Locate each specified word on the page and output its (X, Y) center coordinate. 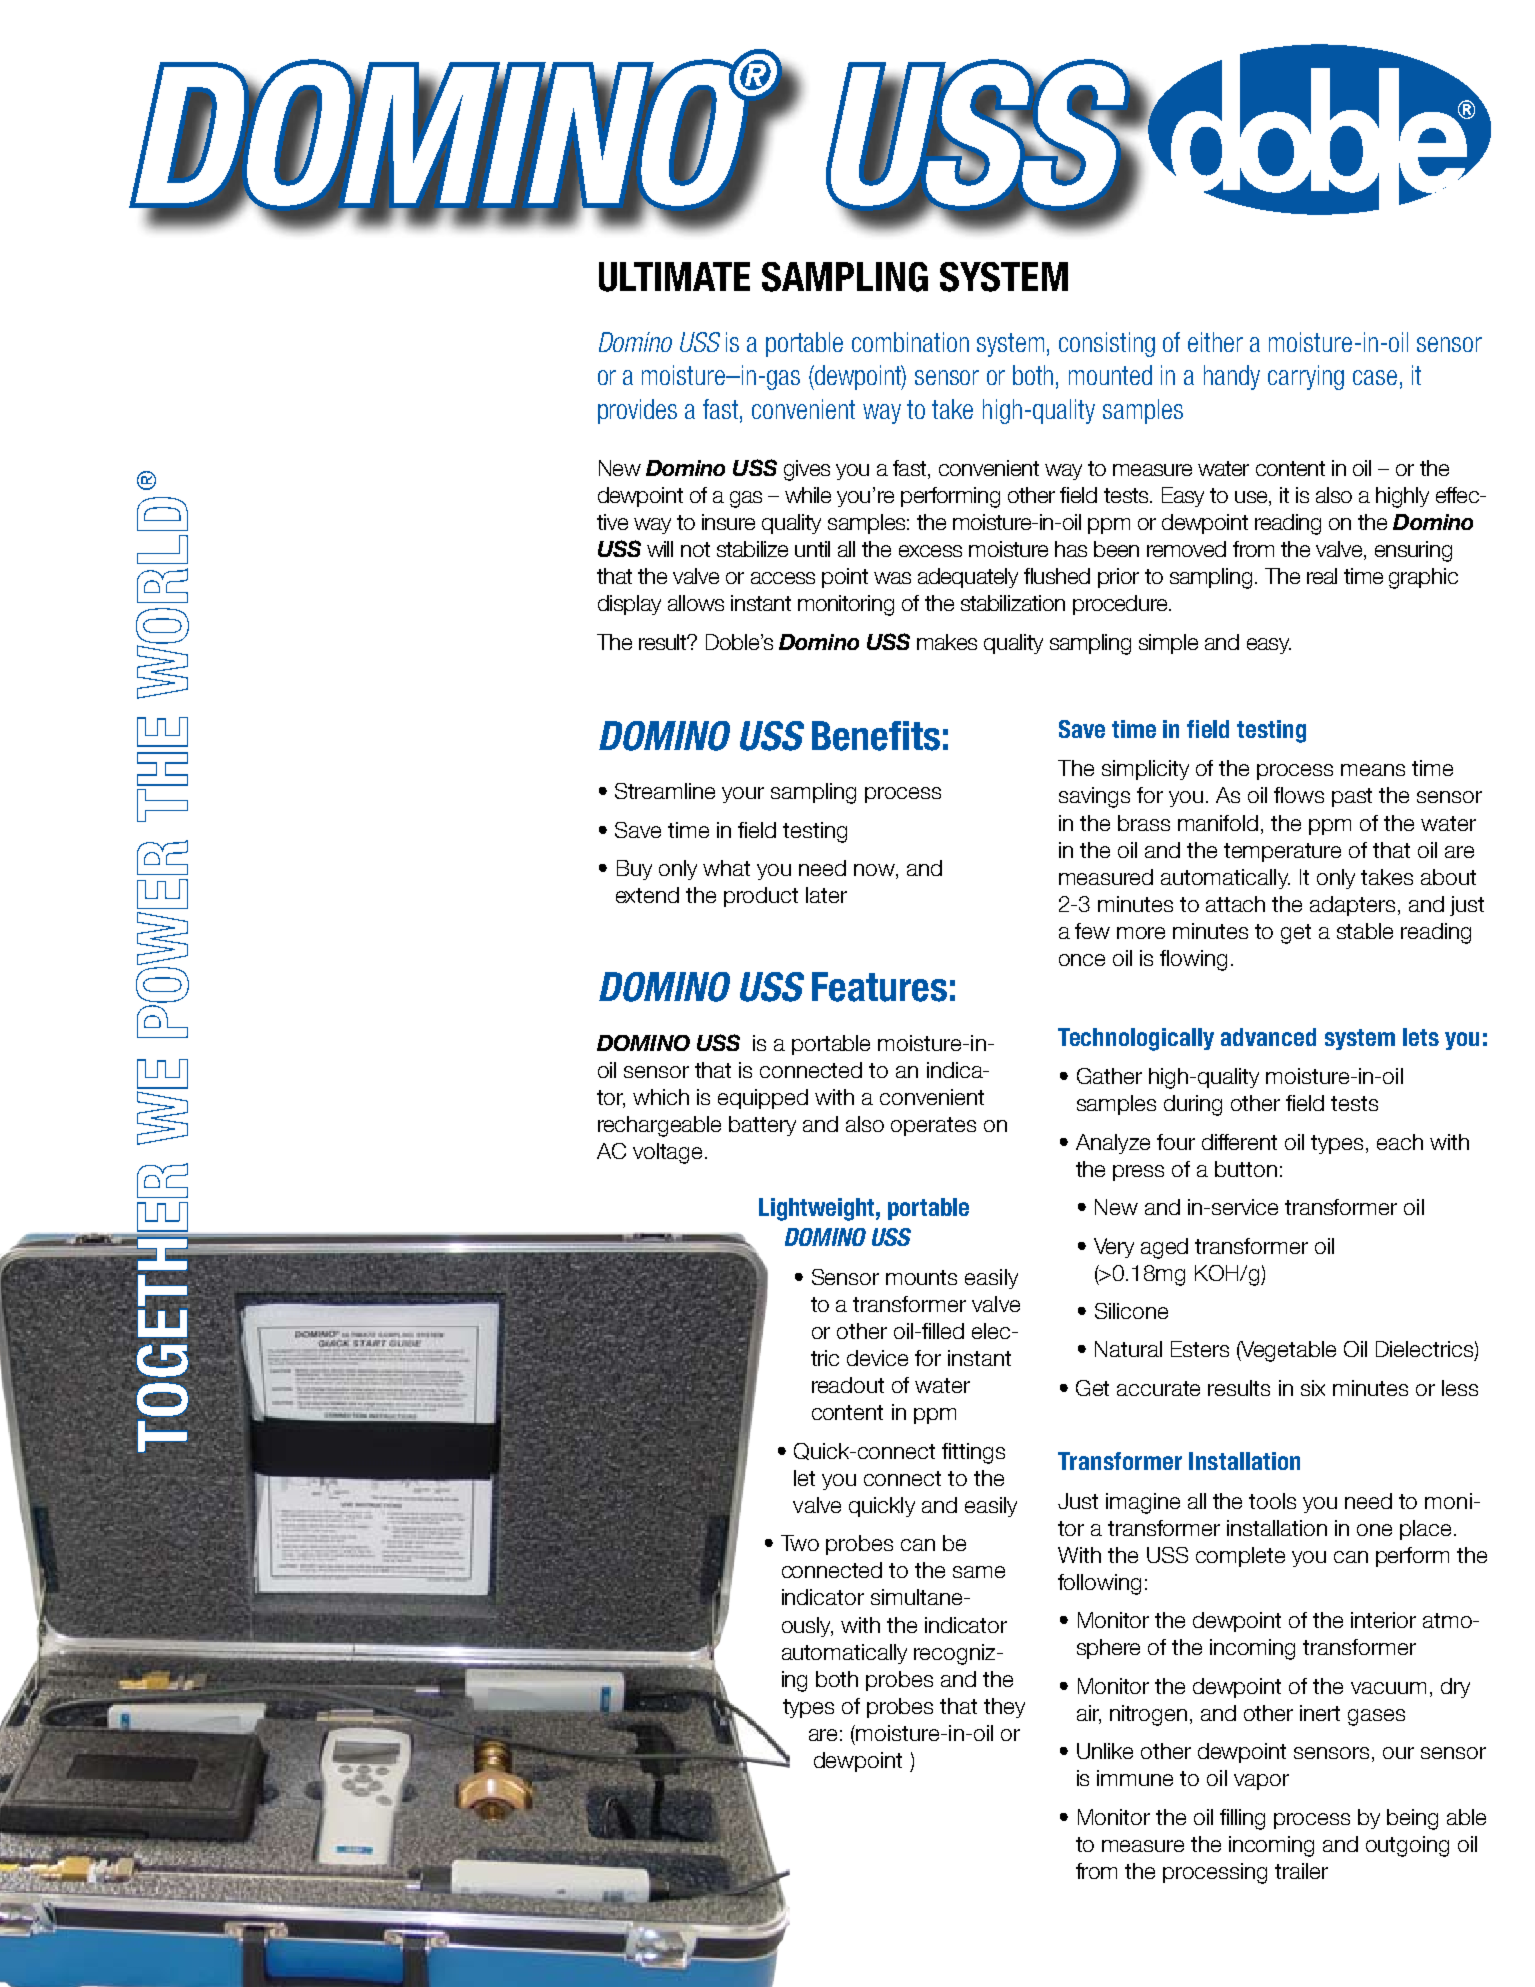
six (1313, 1388)
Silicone (1131, 1311)
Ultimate (674, 277)
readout (848, 1385)
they (1004, 1708)
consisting (1107, 344)
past (1352, 797)
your (743, 795)
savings (1094, 797)
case (1375, 377)
